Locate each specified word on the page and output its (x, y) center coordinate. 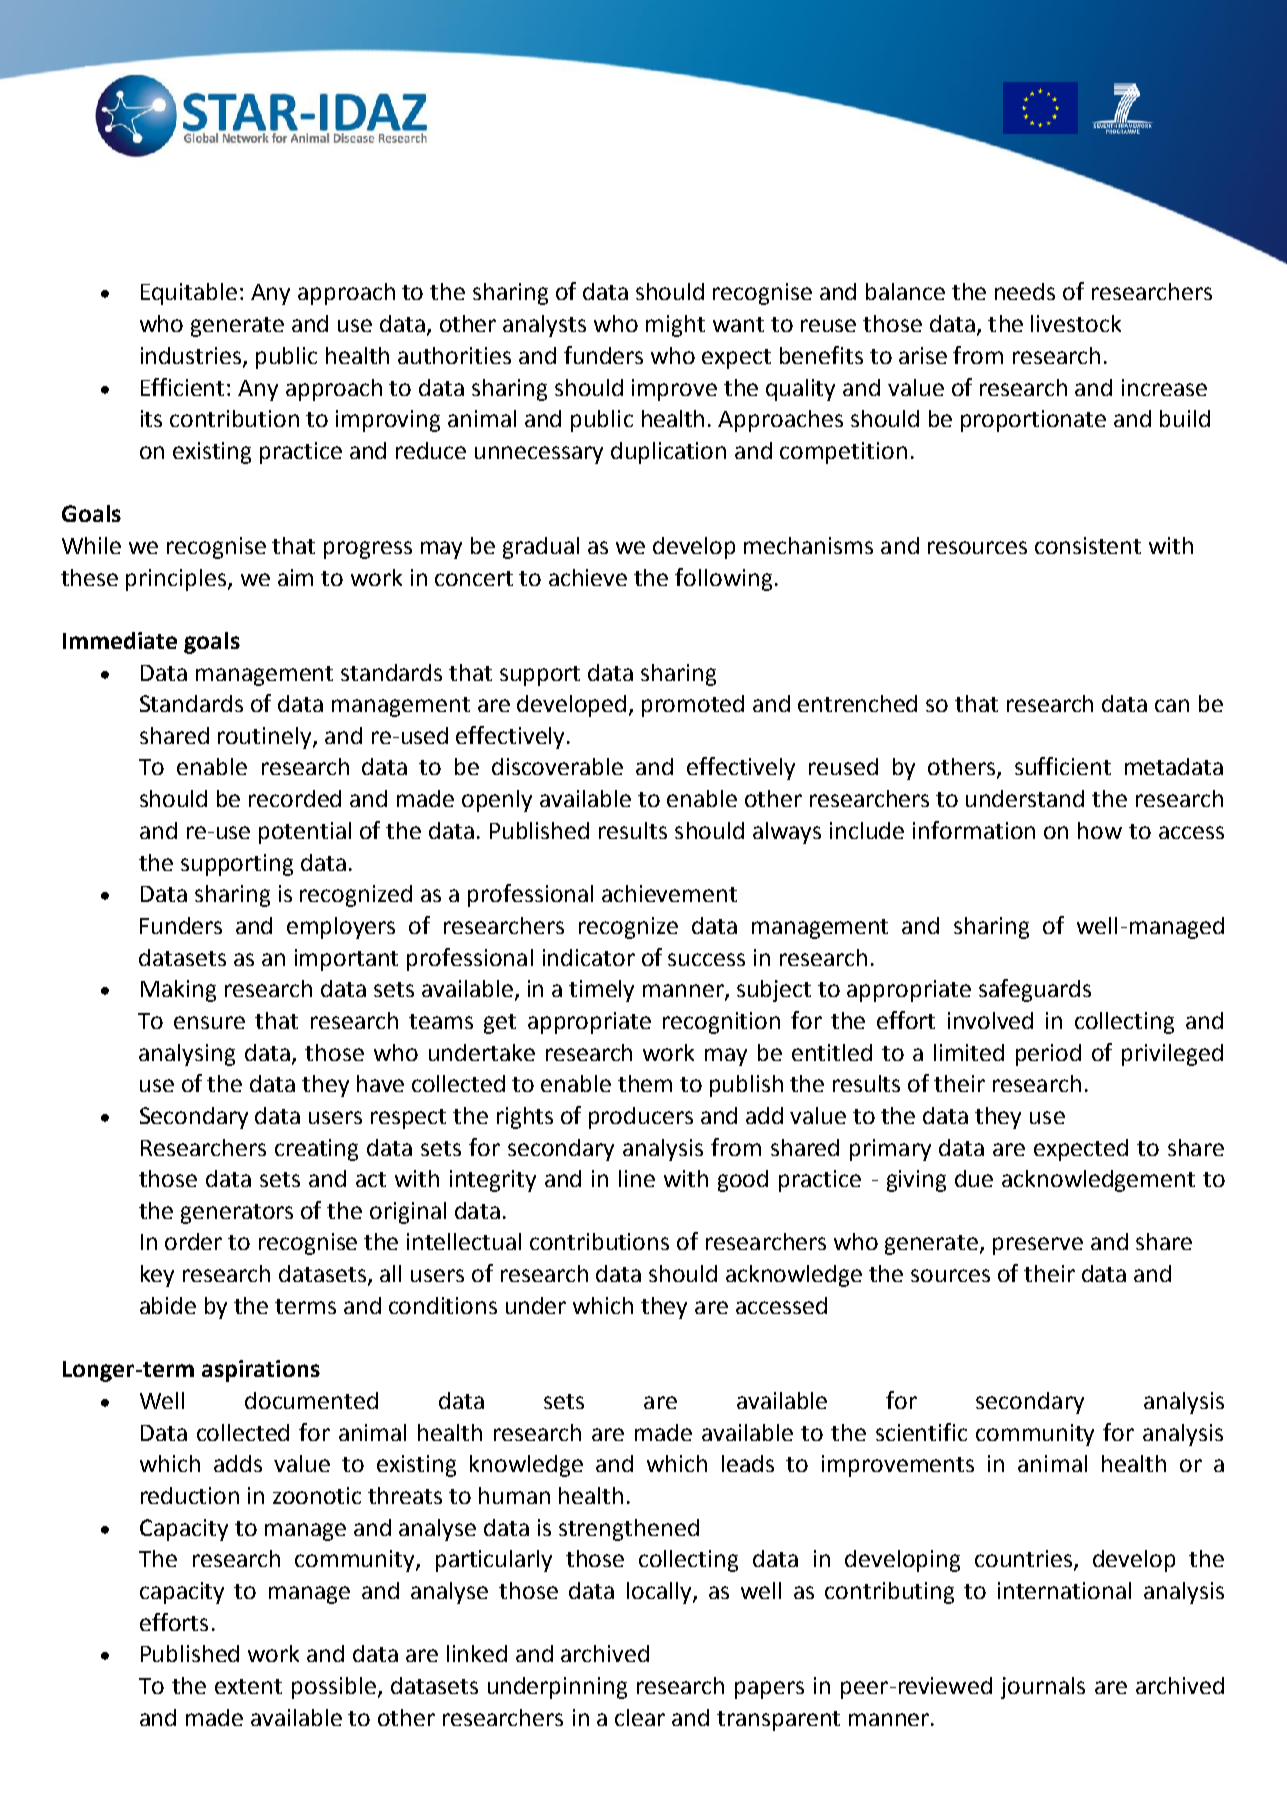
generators (237, 1214)
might (675, 326)
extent (248, 1686)
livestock (1076, 323)
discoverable (557, 766)
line (637, 1178)
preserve (1038, 1246)
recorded (295, 798)
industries (192, 356)
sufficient (1063, 766)
